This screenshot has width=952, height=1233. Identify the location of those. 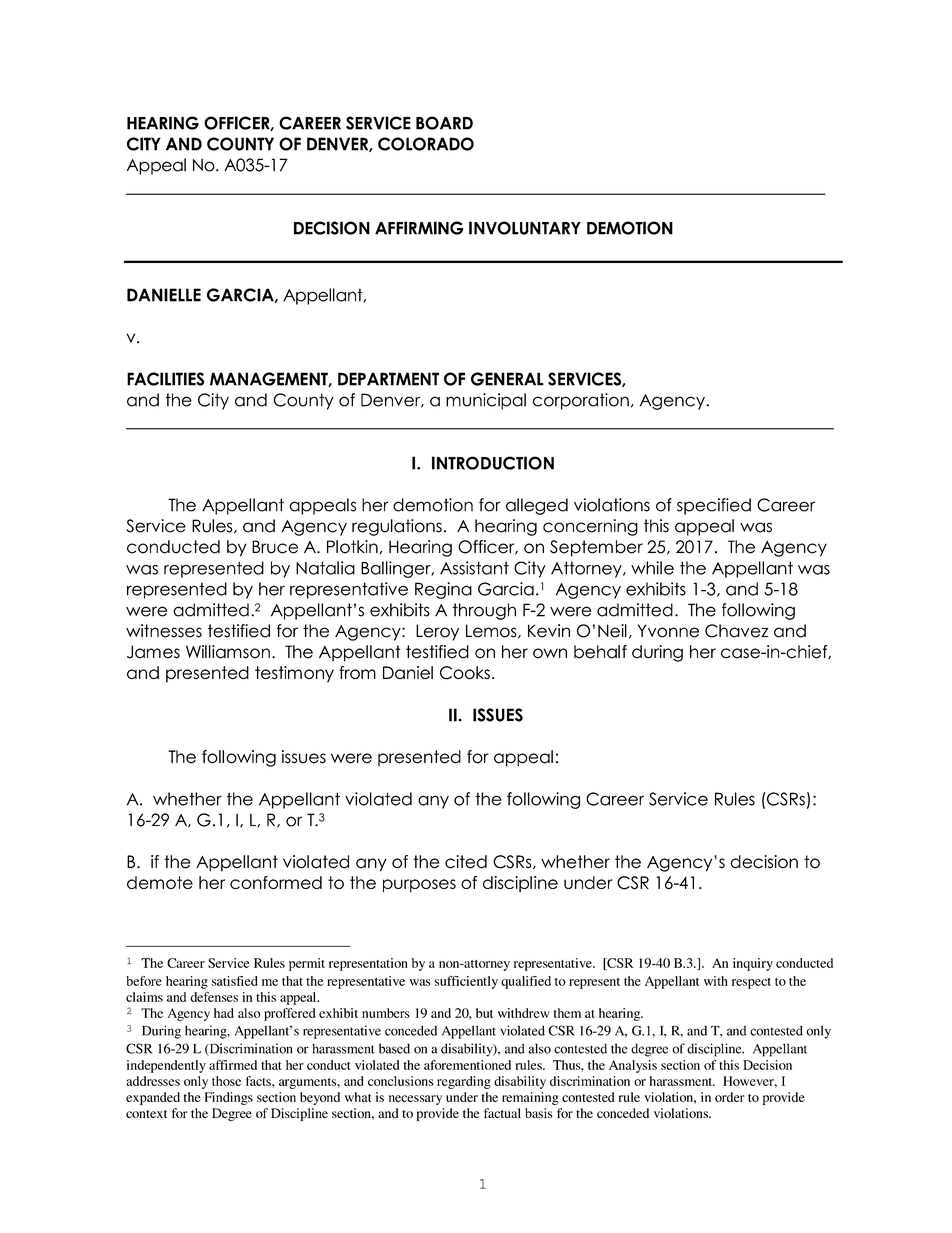
(226, 1081).
